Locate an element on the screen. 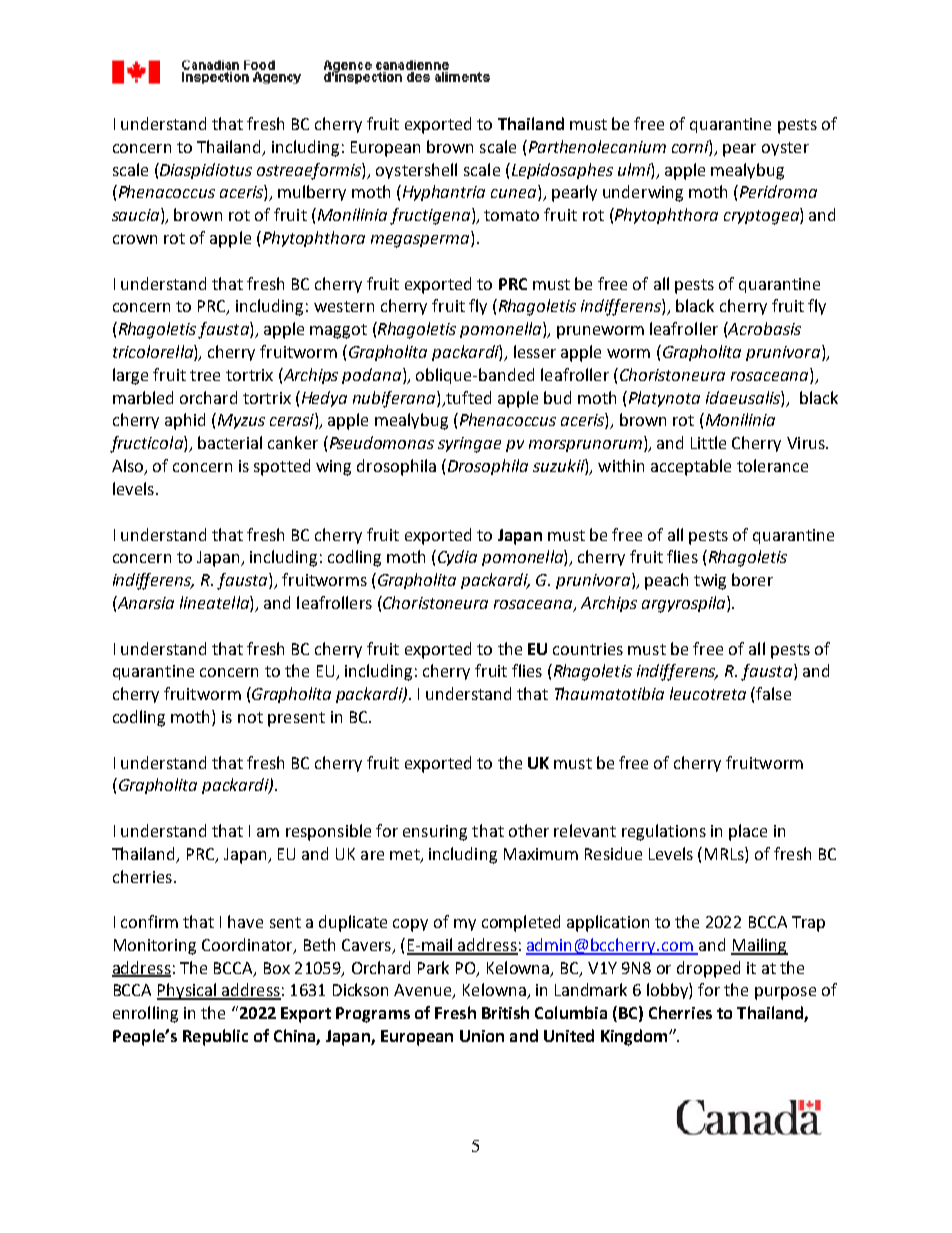 The image size is (952, 1233). Little is located at coordinates (708, 442).
